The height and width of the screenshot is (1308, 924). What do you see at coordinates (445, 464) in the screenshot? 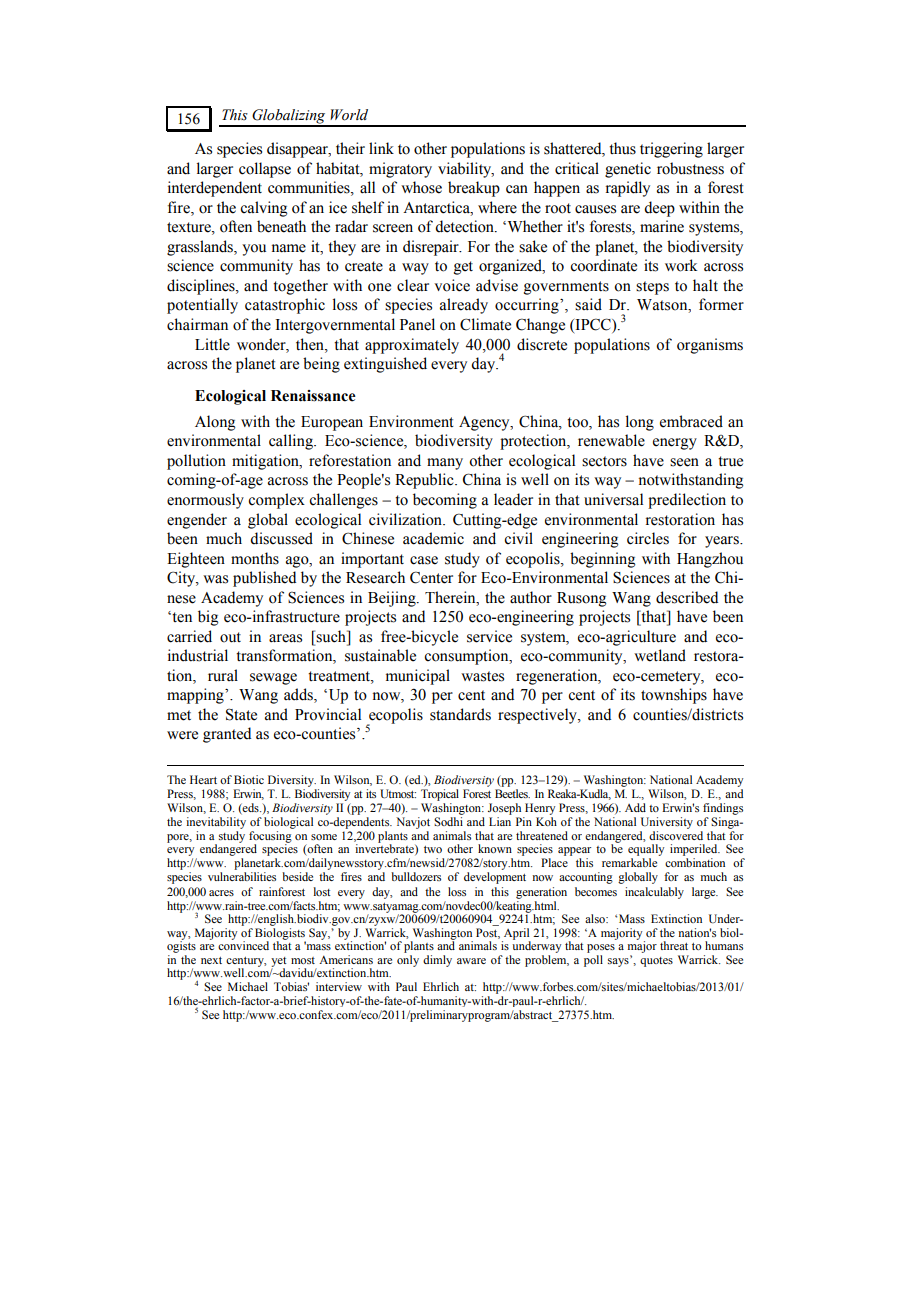
I see `many` at bounding box center [445, 464].
